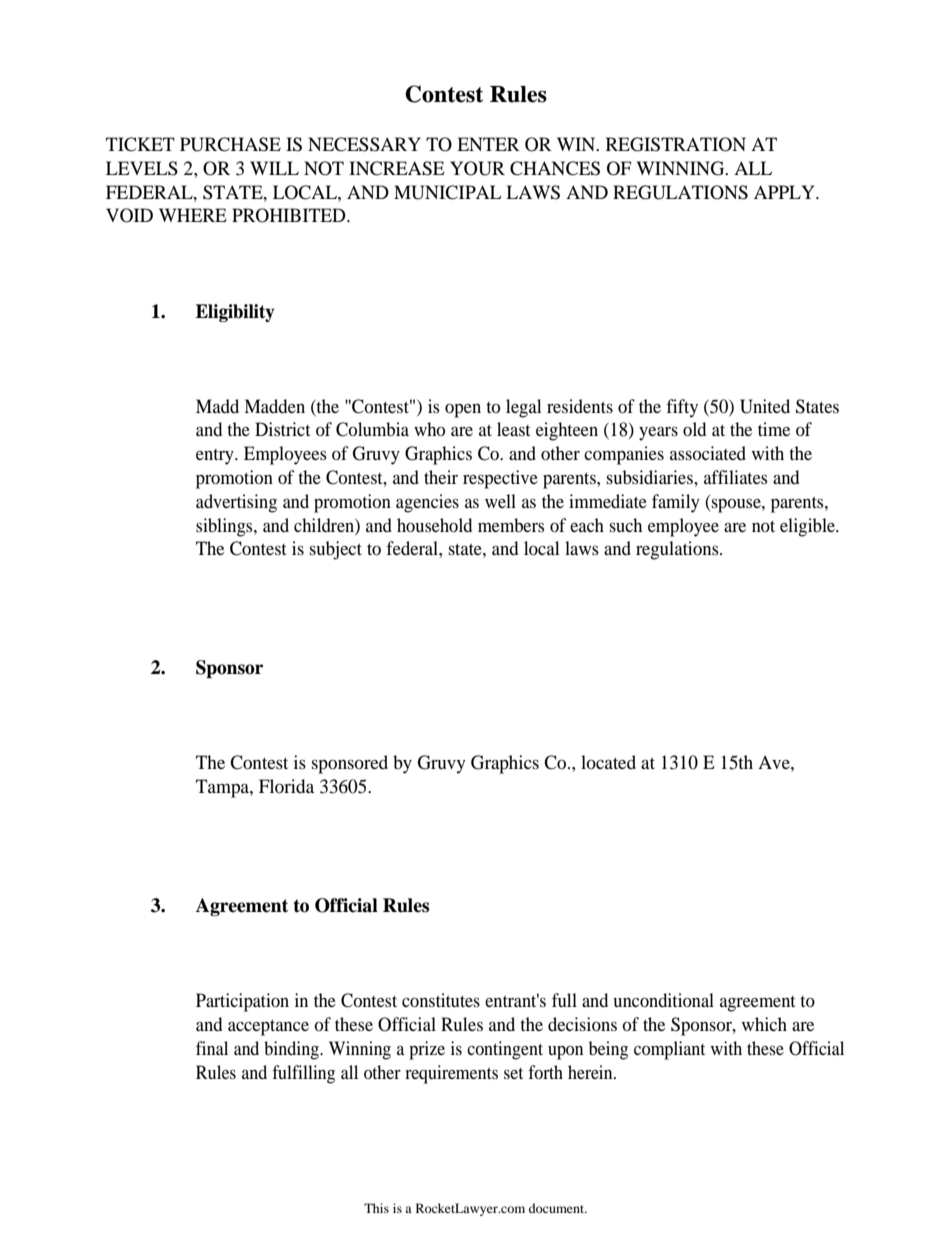  Describe the element at coordinates (808, 527) in the image. I see `eligible` at that location.
